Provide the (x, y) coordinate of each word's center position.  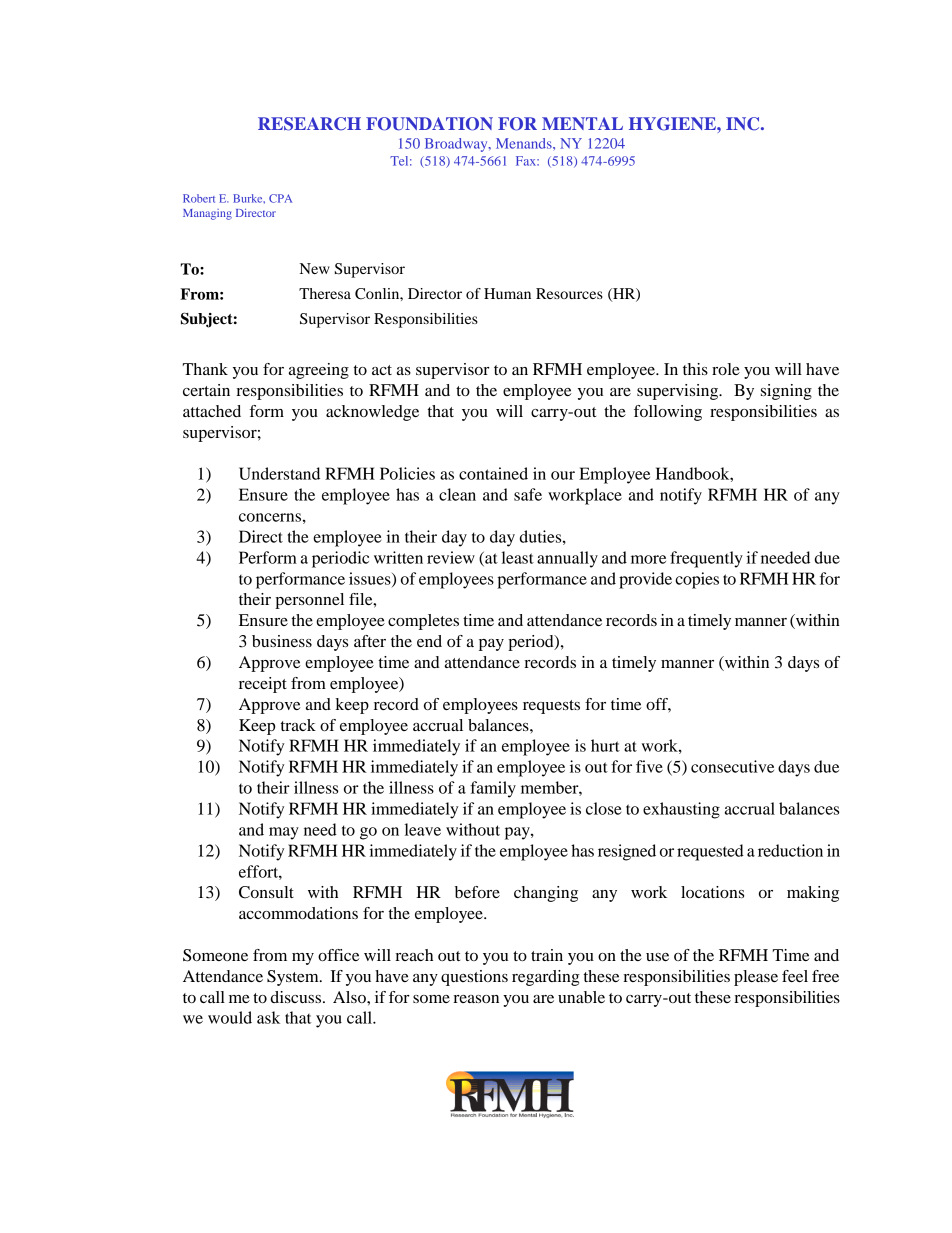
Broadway (457, 145)
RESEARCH (309, 124)
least (518, 557)
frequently (706, 559)
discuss (296, 997)
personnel (309, 601)
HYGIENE (673, 124)
